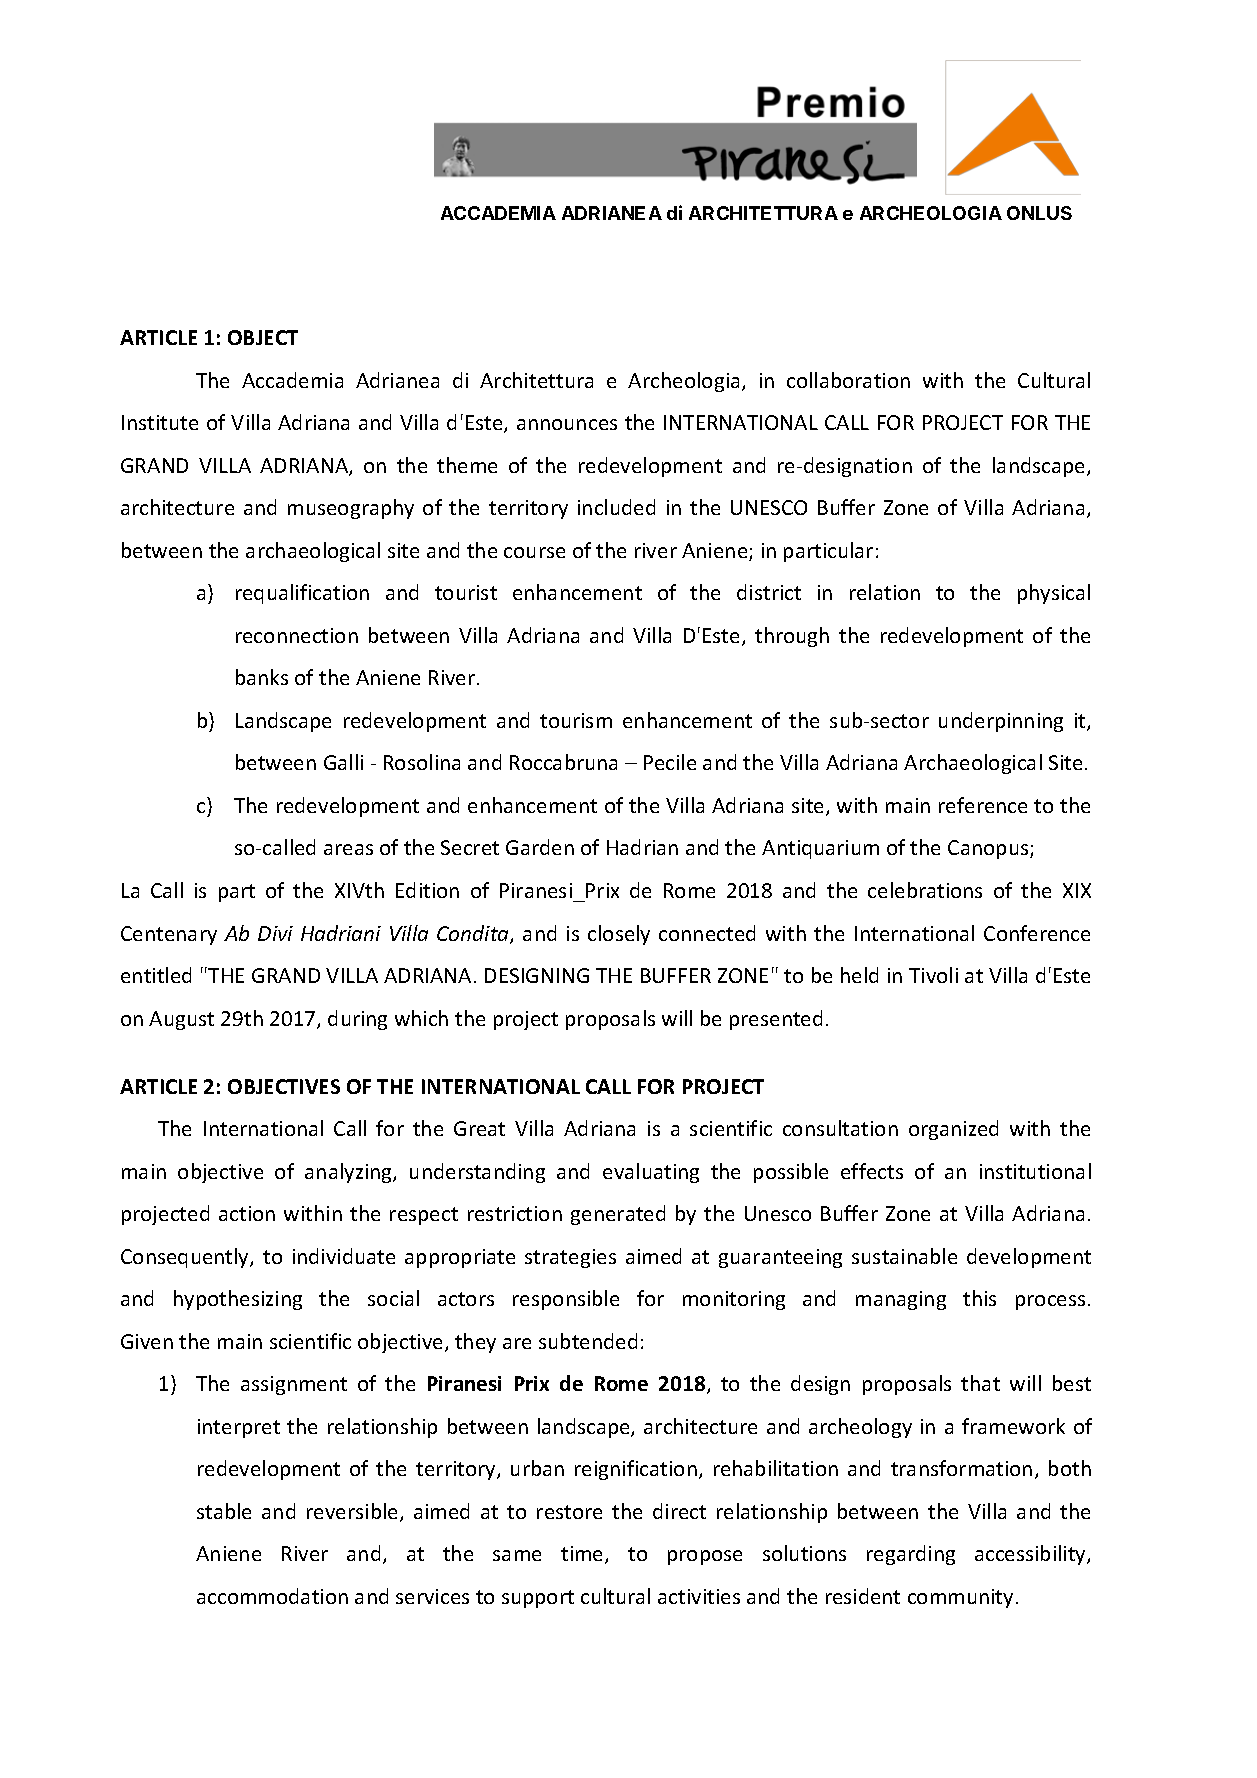 The width and height of the screenshot is (1257, 1778). Describe the element at coordinates (848, 380) in the screenshot. I see `collaboration` at that location.
